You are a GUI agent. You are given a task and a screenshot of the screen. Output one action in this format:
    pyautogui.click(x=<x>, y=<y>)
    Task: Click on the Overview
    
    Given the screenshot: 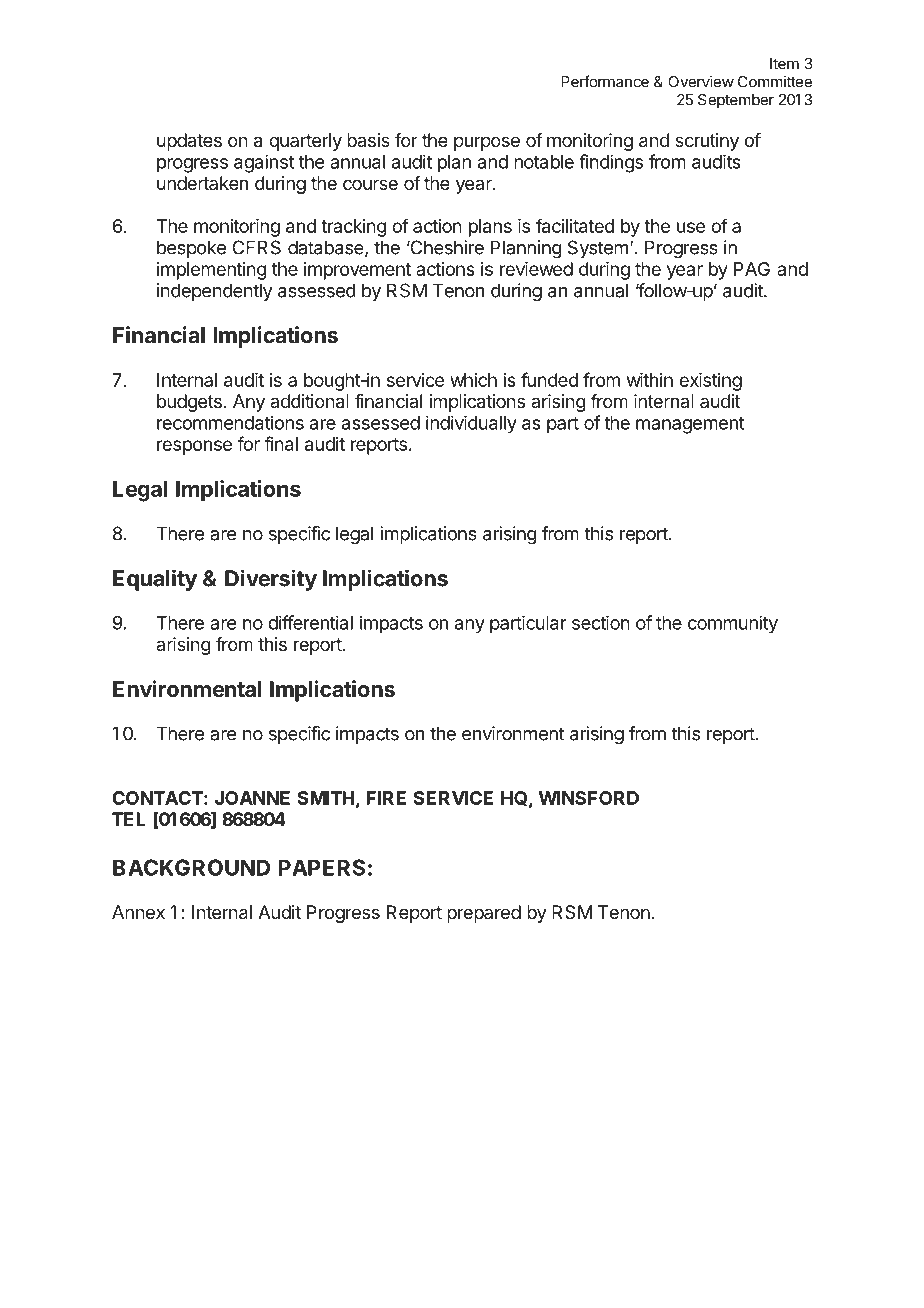 What is the action you would take?
    pyautogui.click(x=701, y=81)
